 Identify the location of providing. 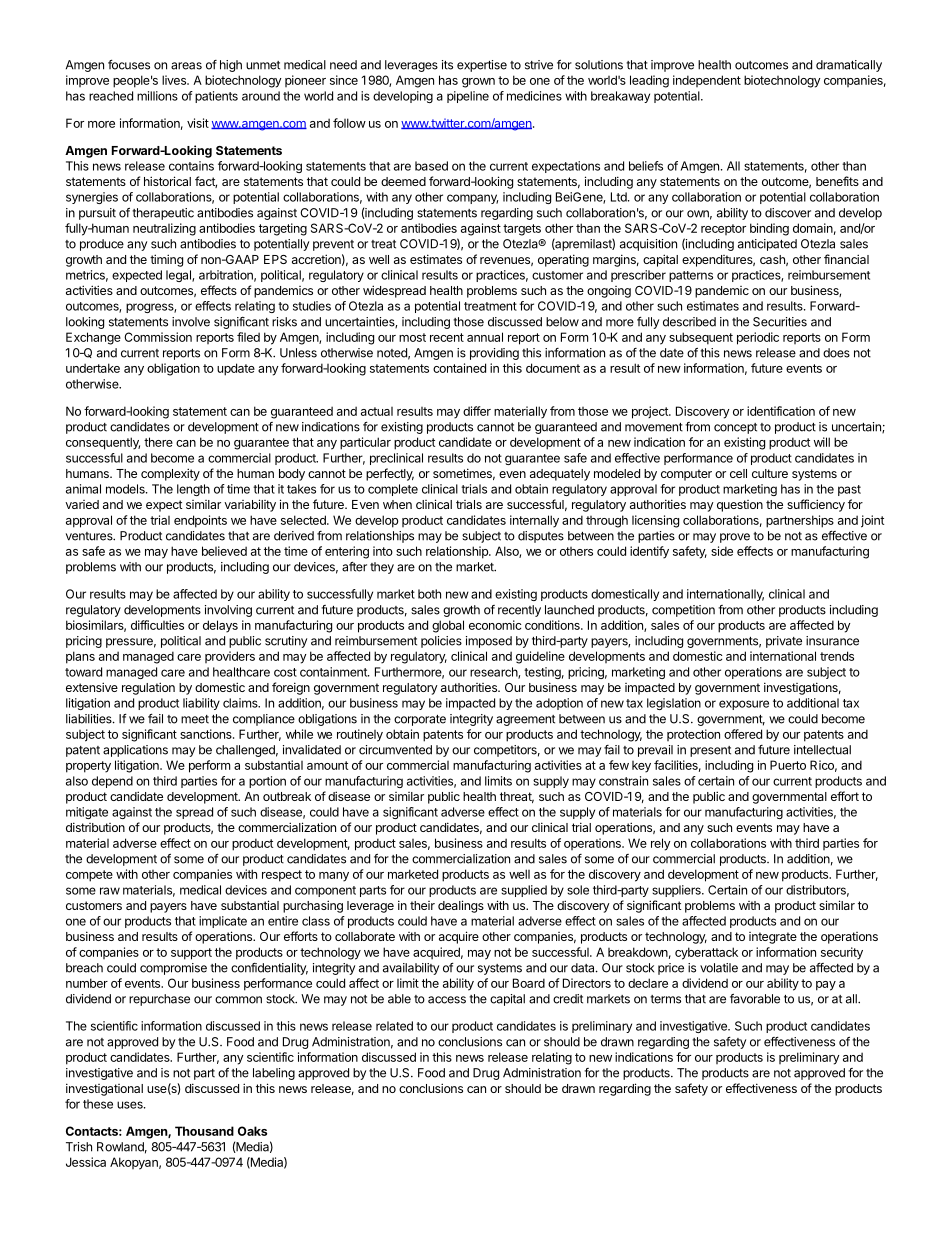
(494, 354).
